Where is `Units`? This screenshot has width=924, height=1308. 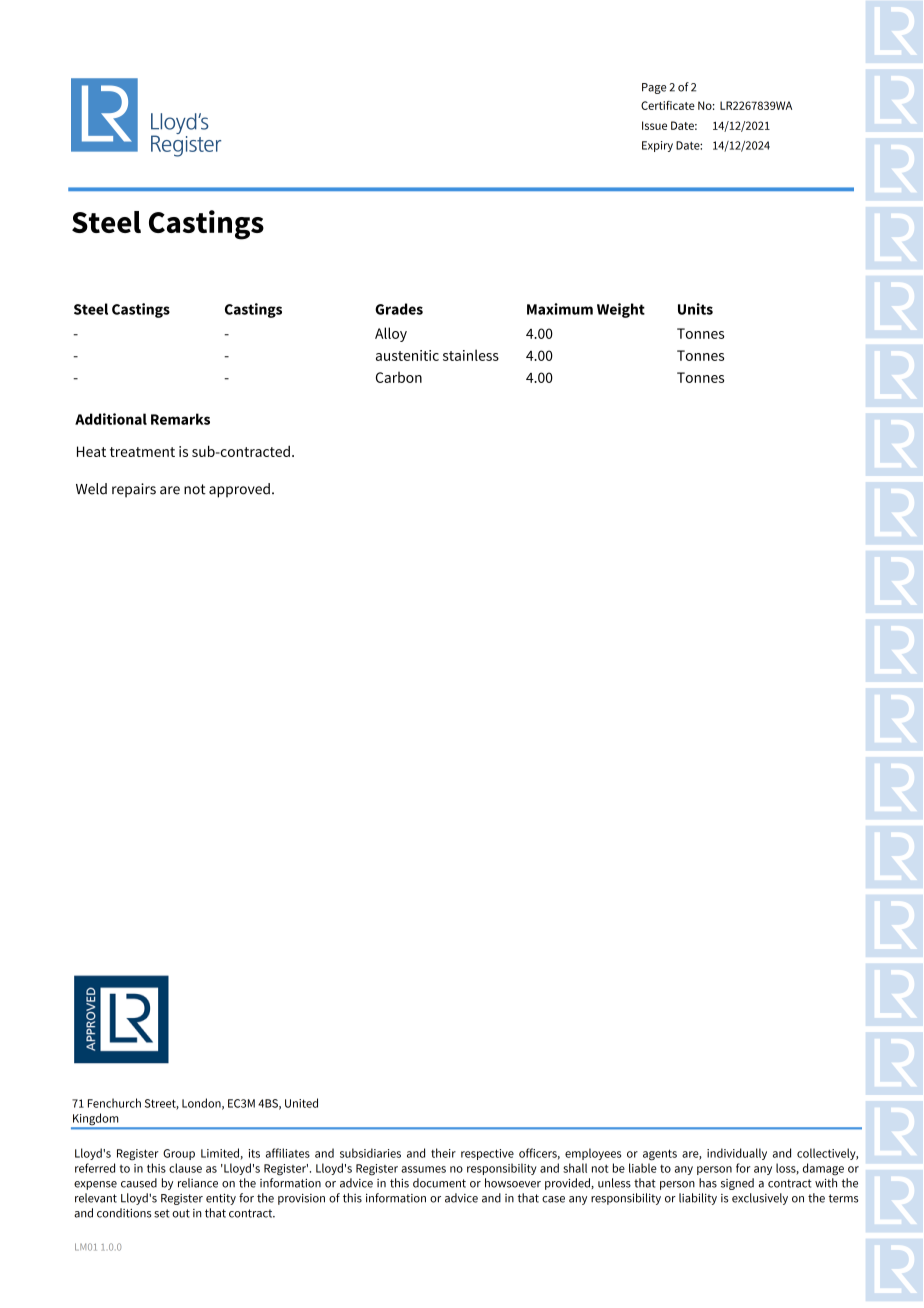 Units is located at coordinates (695, 309).
